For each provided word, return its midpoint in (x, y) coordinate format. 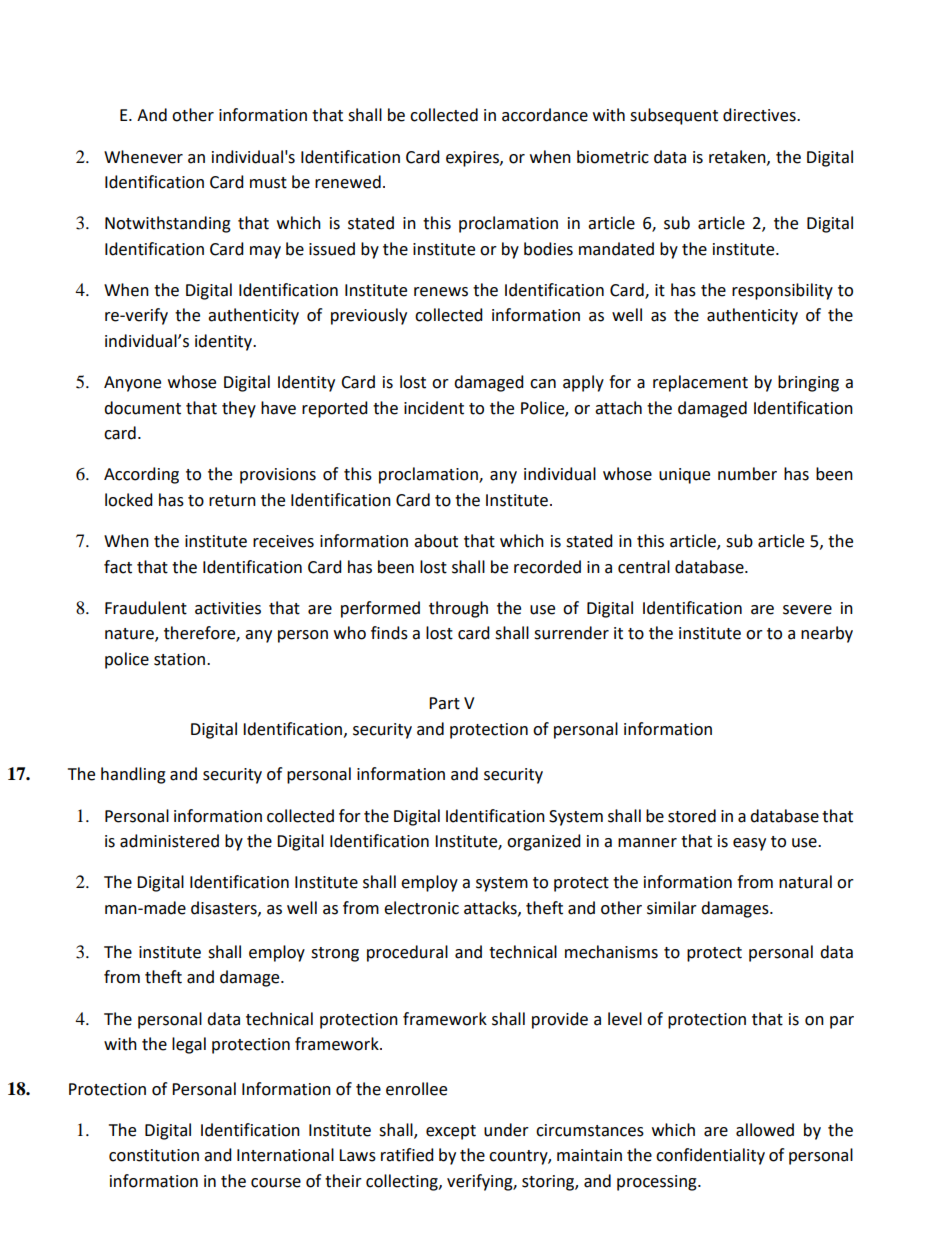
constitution (154, 1155)
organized (544, 842)
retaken (738, 157)
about (436, 541)
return (232, 501)
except (451, 1132)
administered (169, 841)
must (268, 183)
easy (749, 844)
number (747, 474)
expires (473, 159)
